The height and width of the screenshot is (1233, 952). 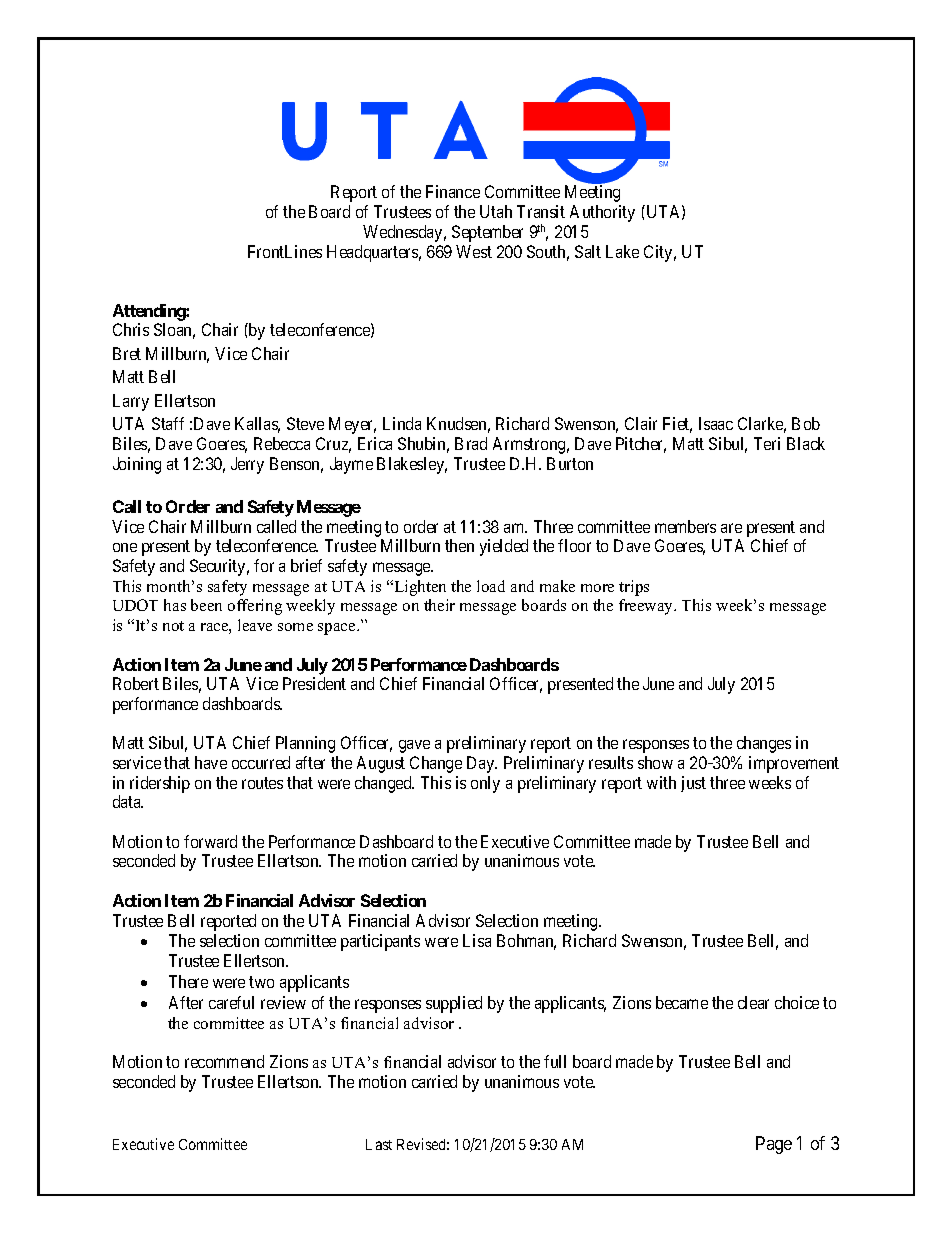 What do you see at coordinates (685, 526) in the screenshot?
I see `members` at bounding box center [685, 526].
